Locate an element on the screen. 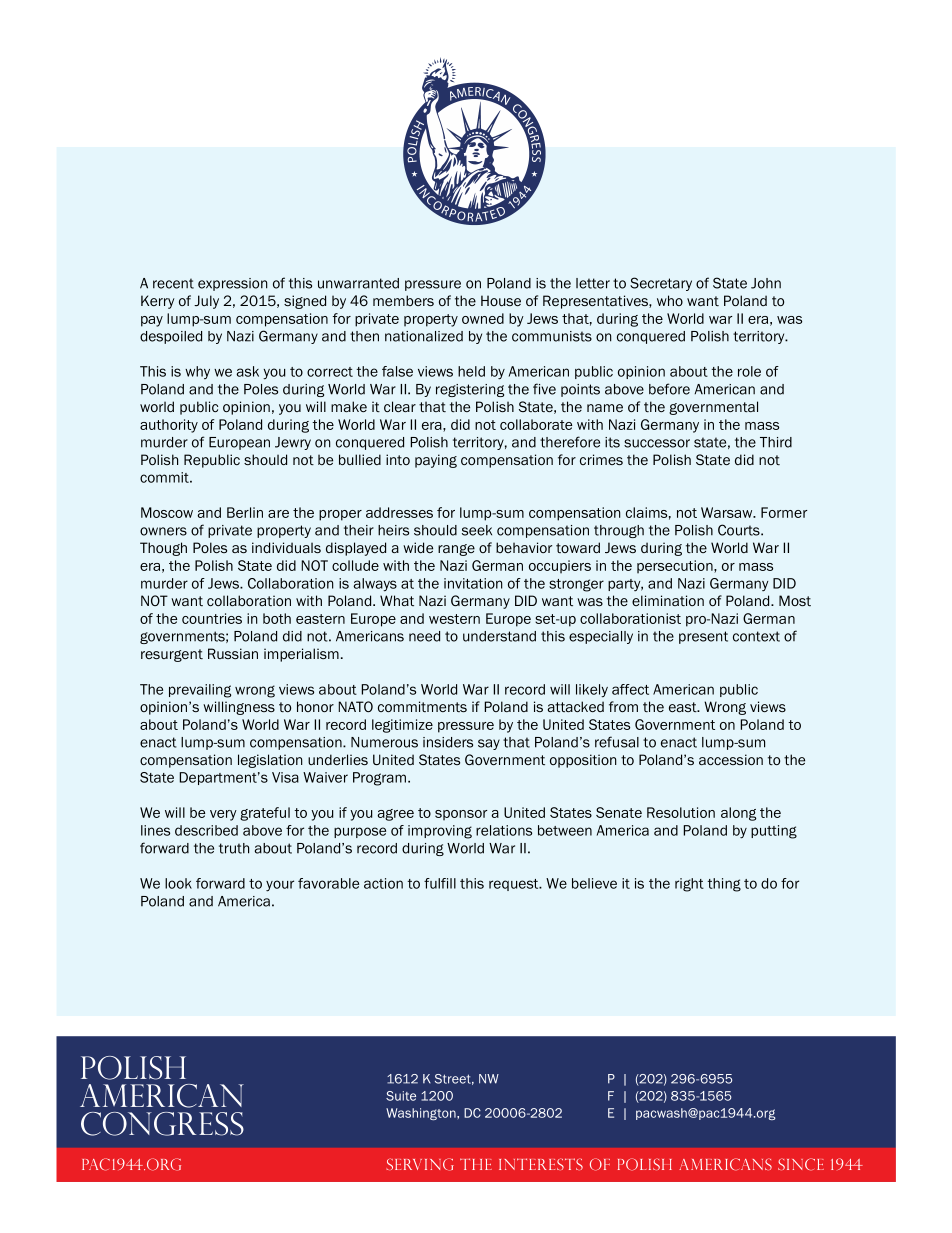 This screenshot has width=952, height=1233. who is located at coordinates (670, 300).
